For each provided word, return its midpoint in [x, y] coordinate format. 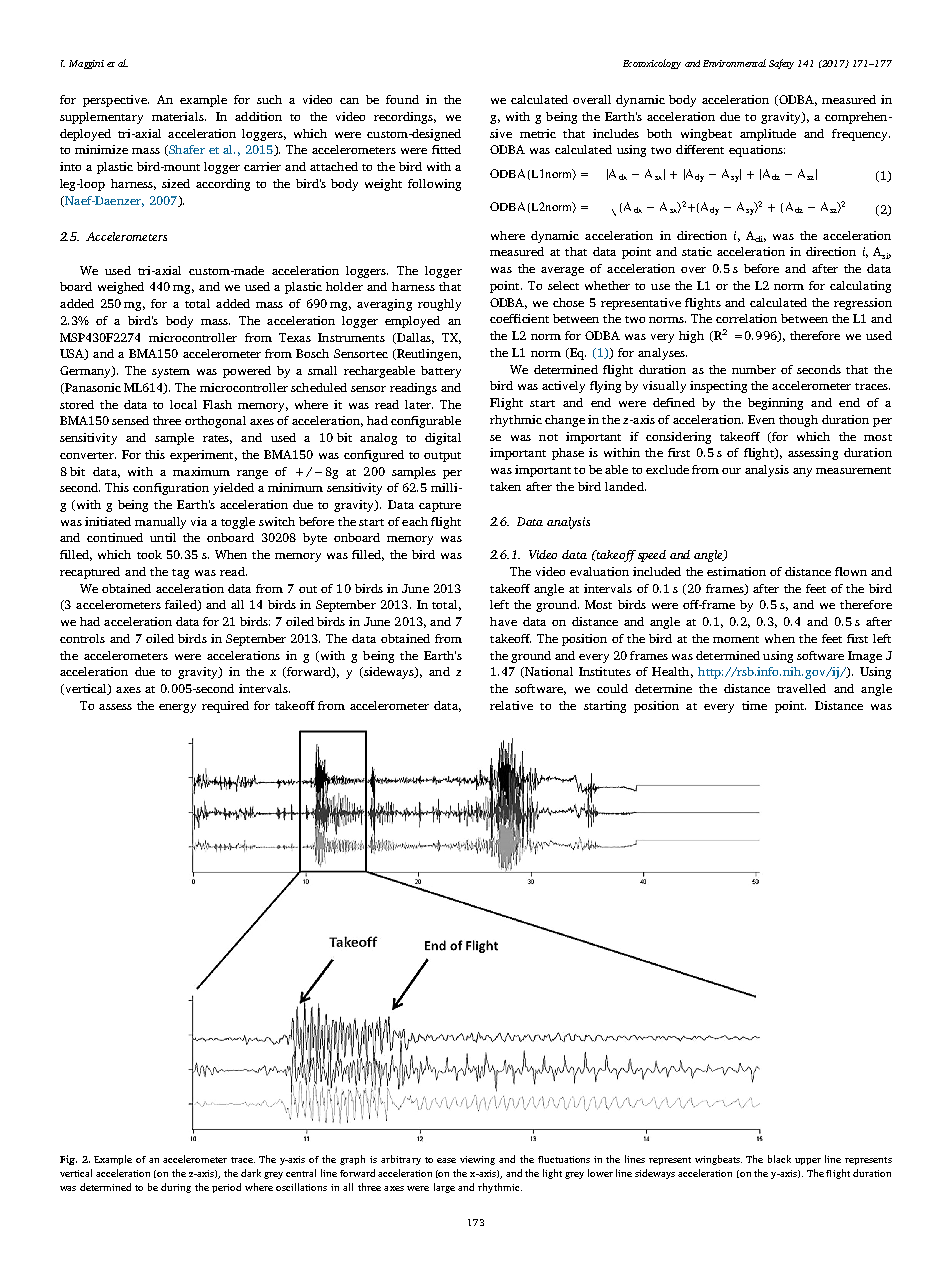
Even [761, 419]
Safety [781, 64]
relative [511, 705]
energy [177, 708]
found [402, 99]
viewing [477, 1160]
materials [179, 116]
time [754, 705]
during [176, 1188]
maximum [201, 471]
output [442, 457]
